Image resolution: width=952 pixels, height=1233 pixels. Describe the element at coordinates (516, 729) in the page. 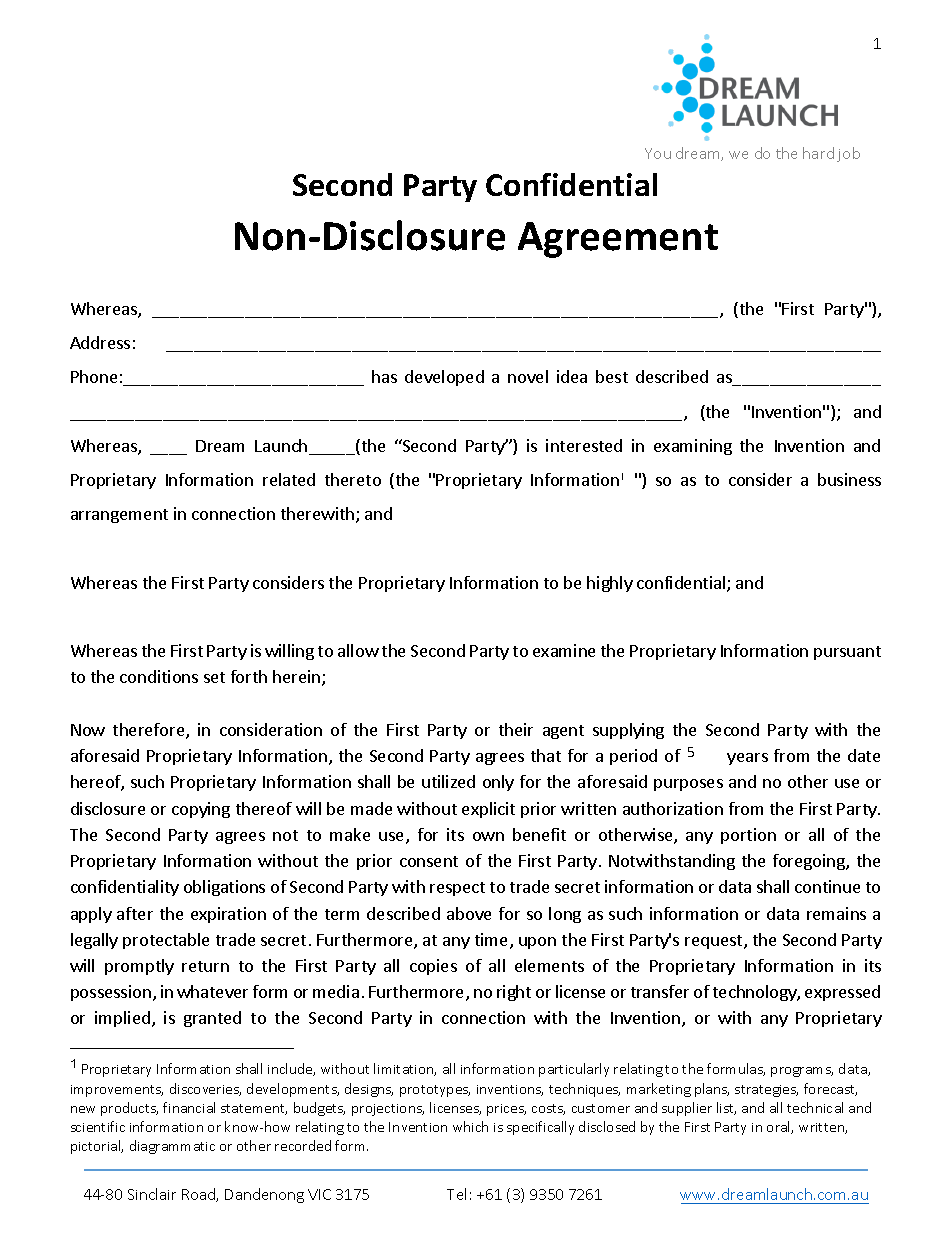

I see `their` at that location.
